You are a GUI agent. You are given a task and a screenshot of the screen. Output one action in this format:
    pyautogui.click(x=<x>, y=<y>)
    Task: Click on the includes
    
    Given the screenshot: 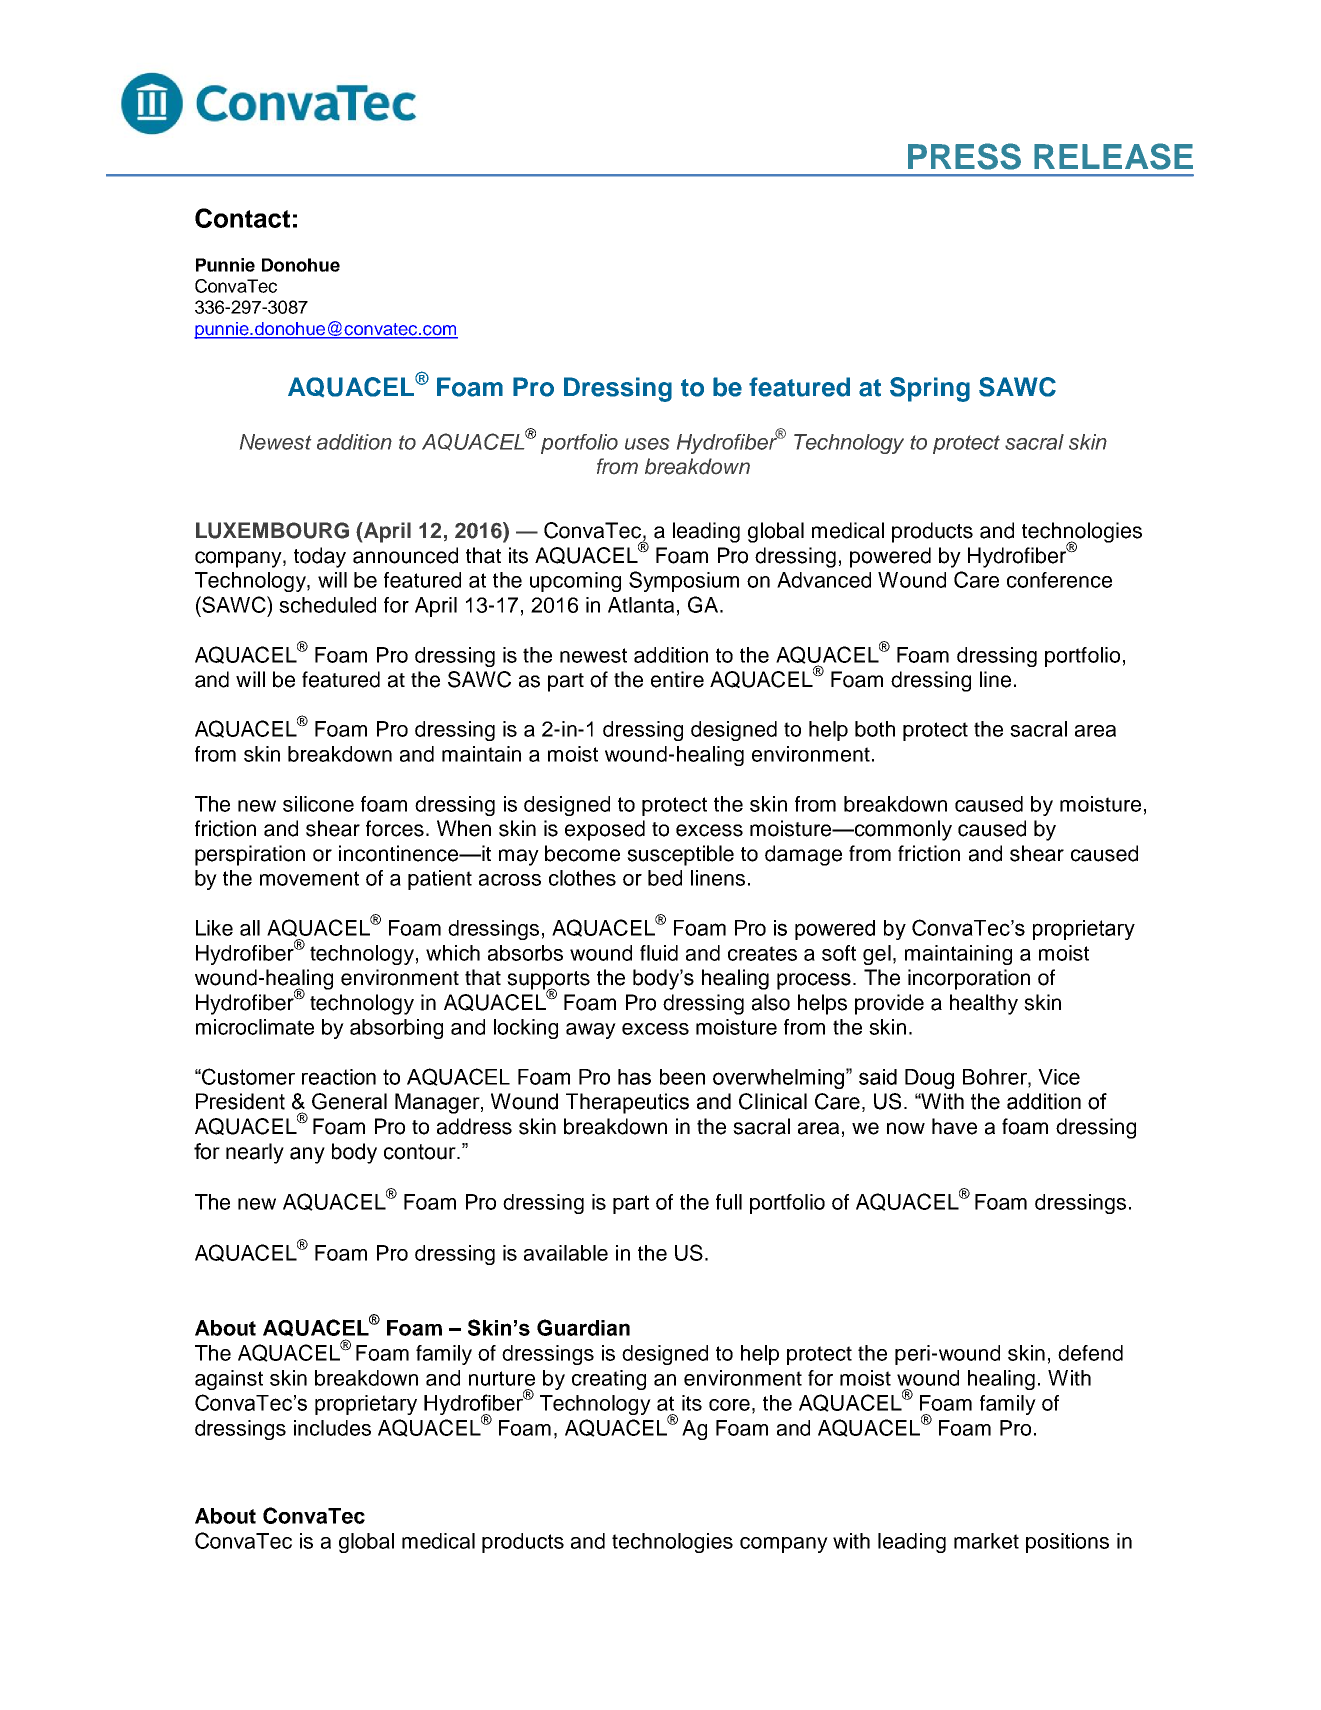 What is the action you would take?
    pyautogui.click(x=332, y=1428)
